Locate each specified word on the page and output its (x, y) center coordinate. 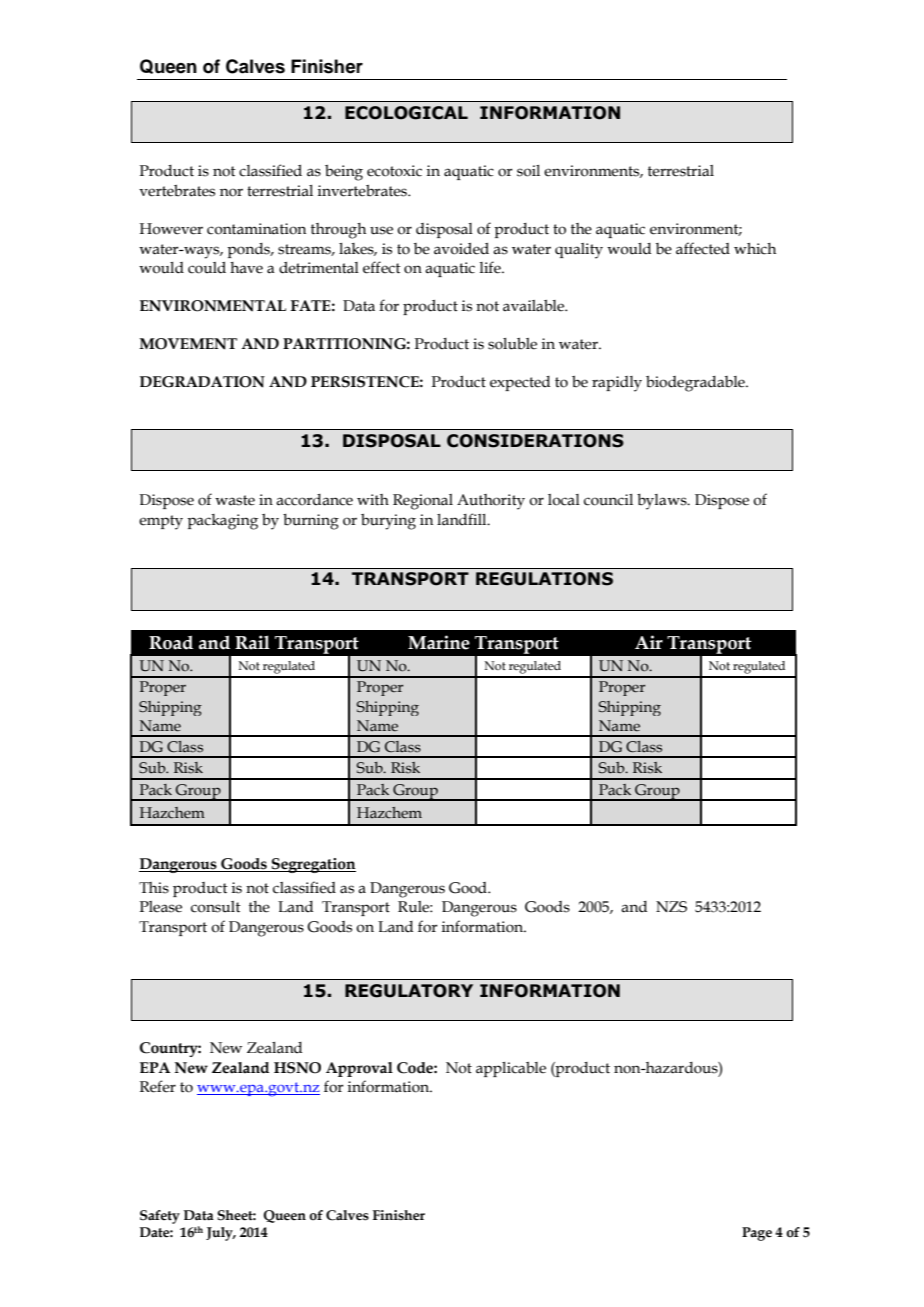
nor (231, 192)
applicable (511, 1069)
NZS (671, 907)
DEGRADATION (202, 382)
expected (520, 383)
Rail (252, 642)
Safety (160, 1217)
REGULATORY (409, 991)
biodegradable (696, 384)
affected (703, 248)
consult (216, 907)
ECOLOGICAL (406, 113)
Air (649, 642)
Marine (439, 642)
